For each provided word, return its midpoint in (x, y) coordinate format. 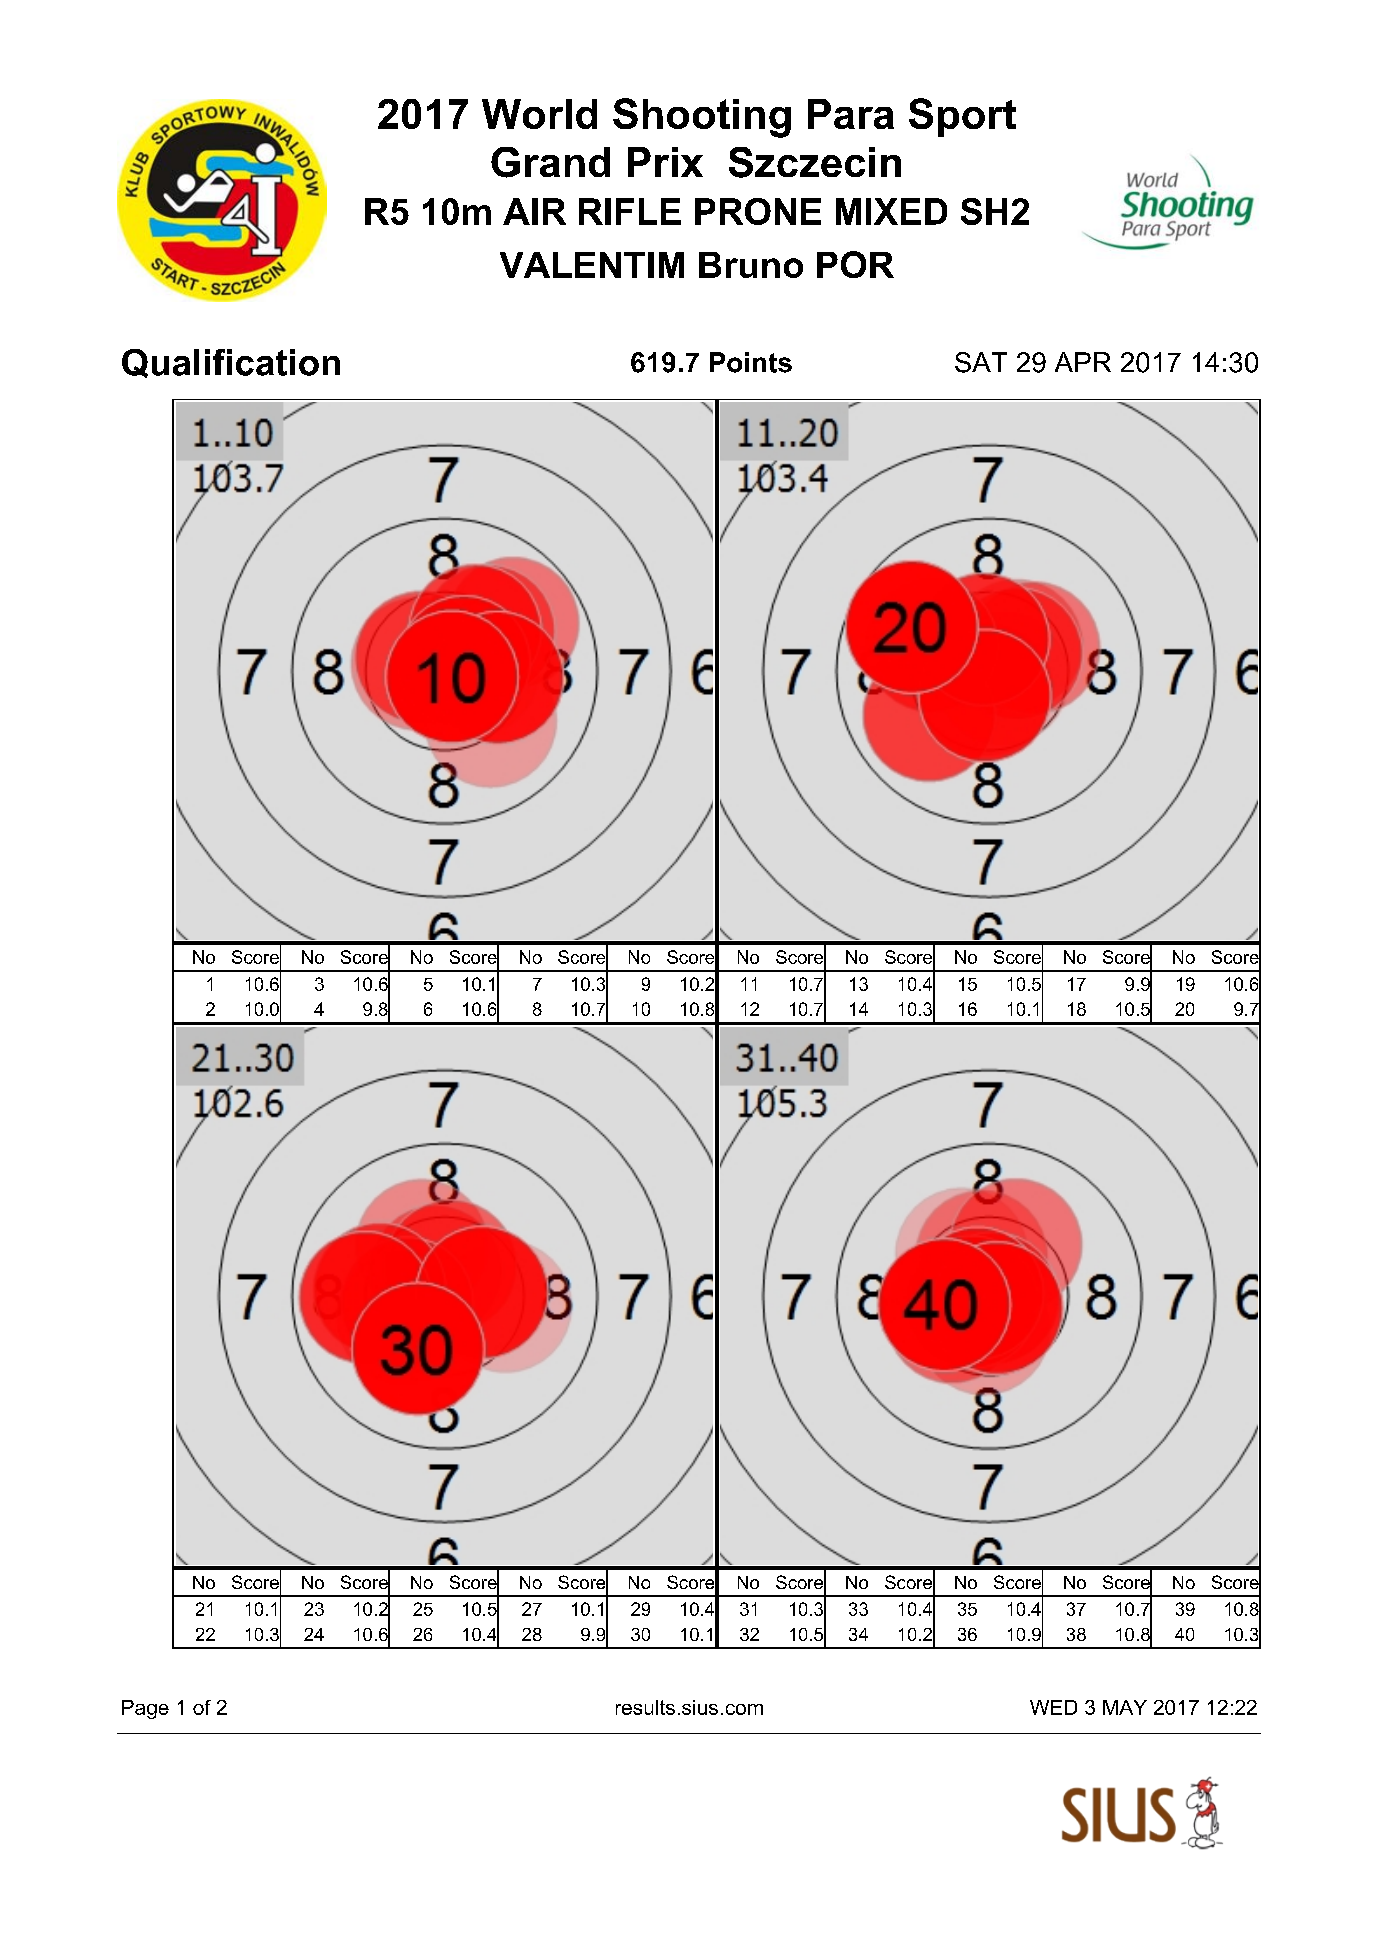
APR (1083, 362)
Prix (665, 162)
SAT (981, 362)
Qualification (231, 363)
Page (145, 1709)
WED (1053, 1707)
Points (751, 362)
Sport (962, 117)
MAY (1125, 1707)
